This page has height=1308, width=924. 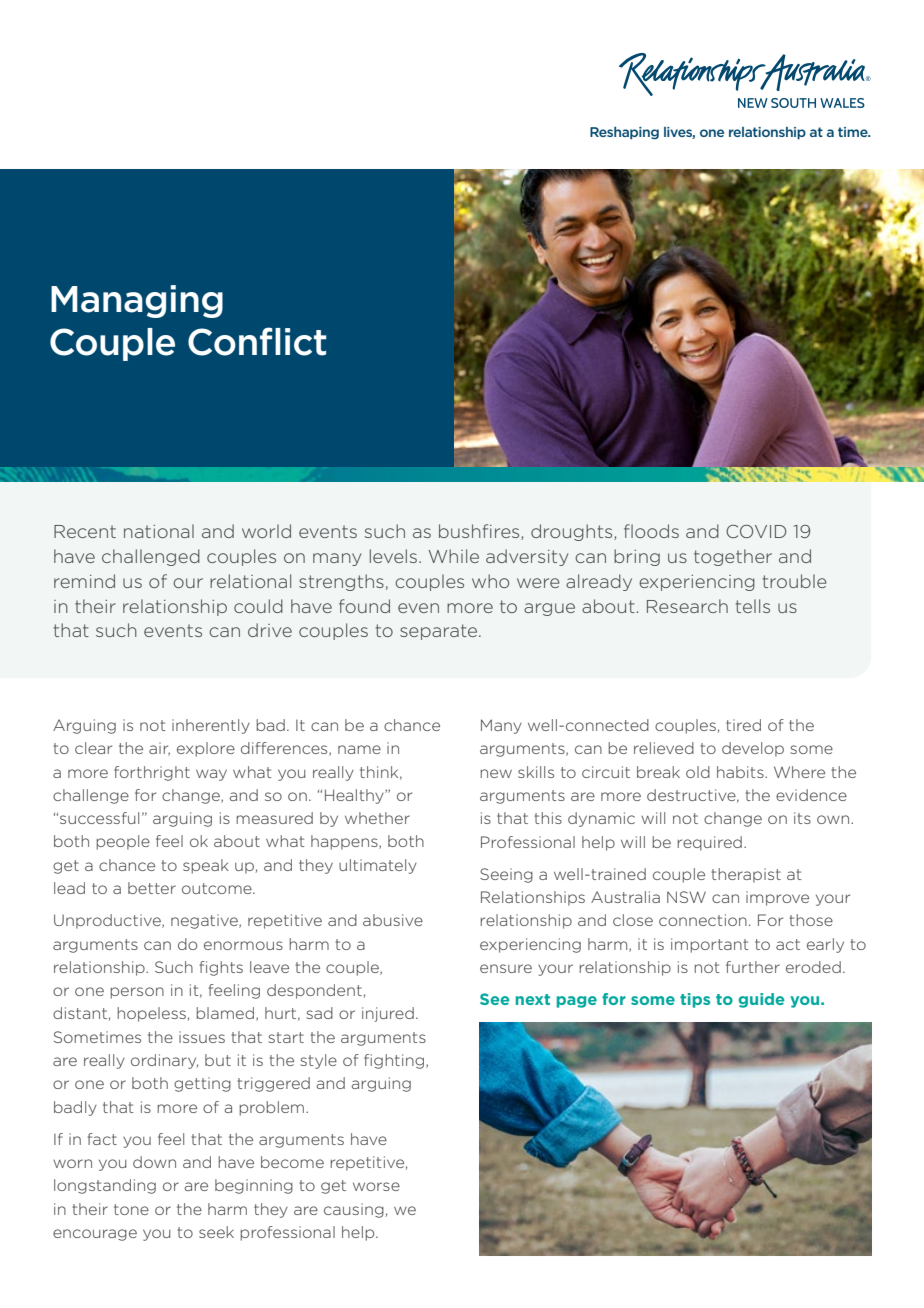 What do you see at coordinates (137, 301) in the page?
I see `Managing` at bounding box center [137, 301].
